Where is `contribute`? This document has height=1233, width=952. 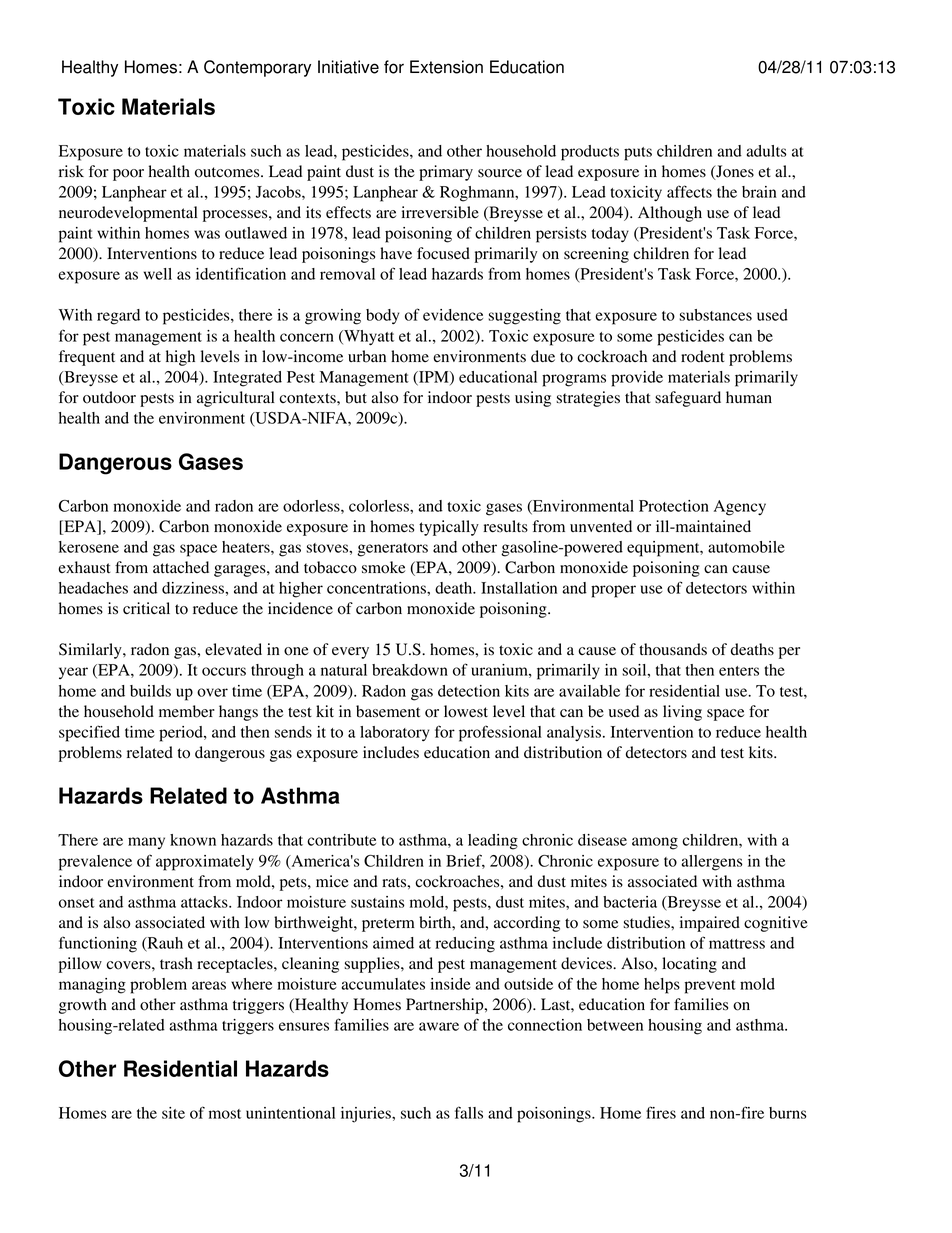 contribute is located at coordinates (341, 840).
